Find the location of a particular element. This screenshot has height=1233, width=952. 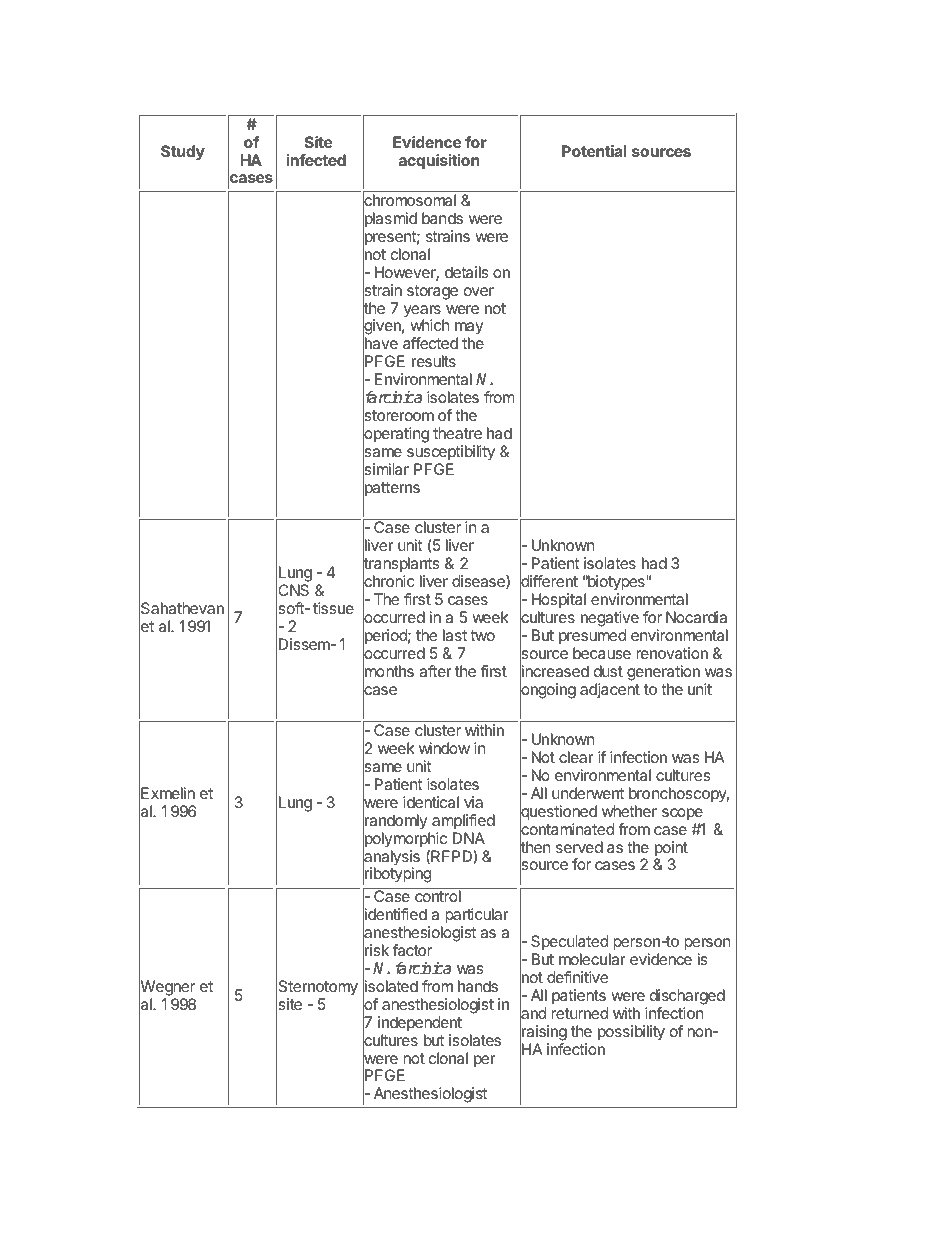

Wegner is located at coordinates (167, 988).
